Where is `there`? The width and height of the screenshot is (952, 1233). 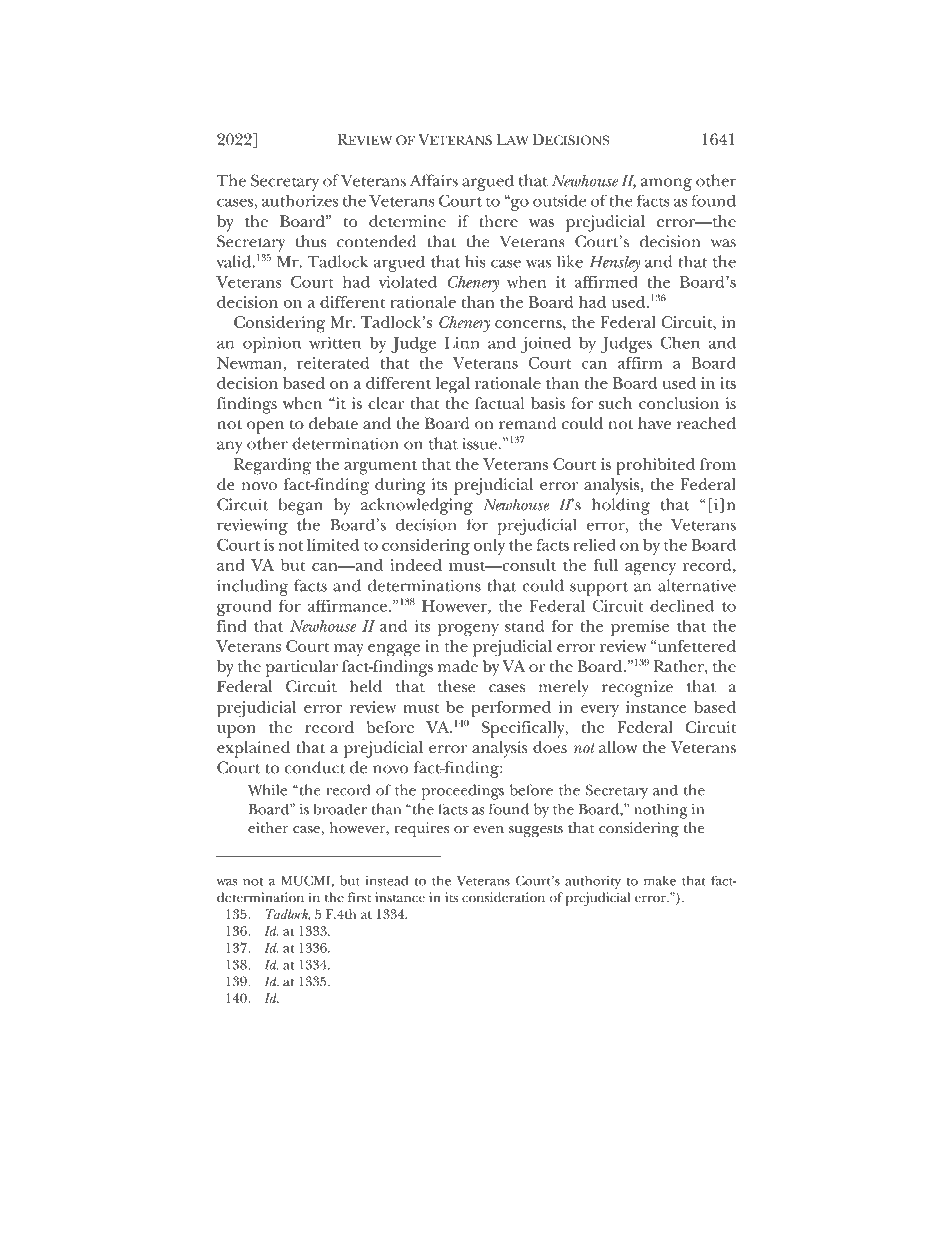
there is located at coordinates (498, 221).
